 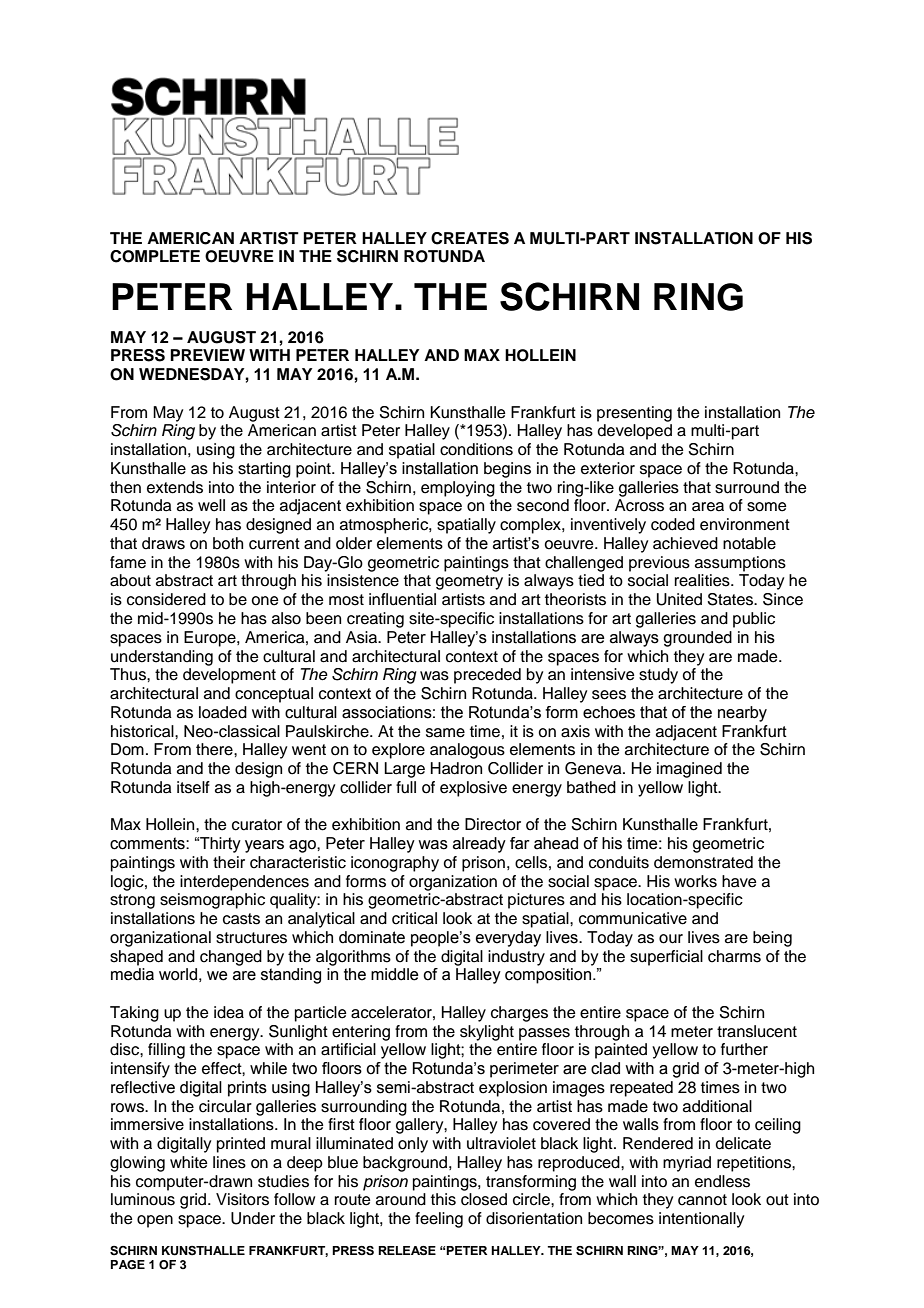 I want to click on COMPLETE, so click(x=155, y=256).
